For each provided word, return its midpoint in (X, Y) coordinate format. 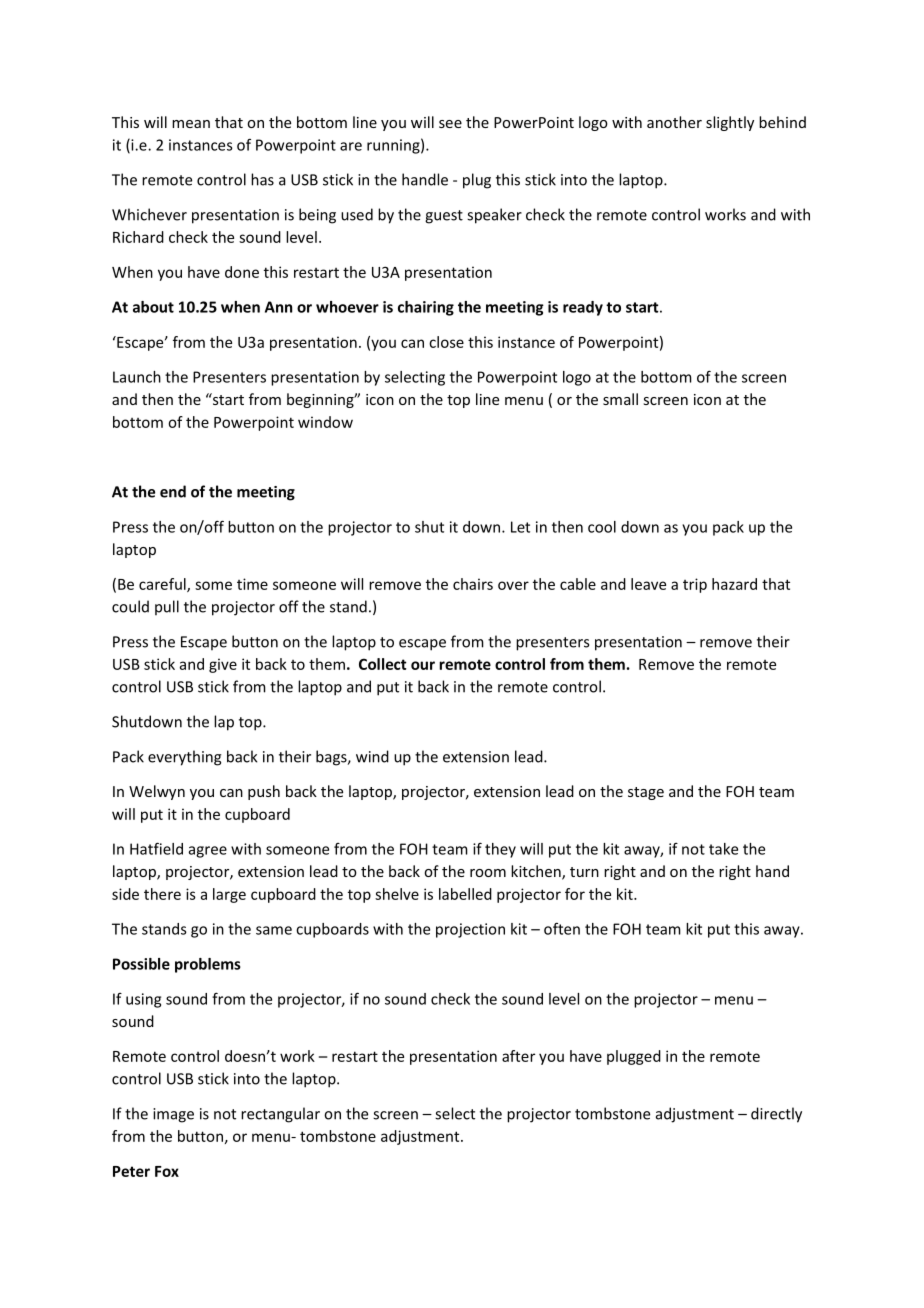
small (620, 399)
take (723, 849)
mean (191, 124)
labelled (465, 894)
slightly (730, 123)
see (450, 124)
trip (695, 585)
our (423, 665)
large (229, 895)
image (173, 1115)
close (446, 342)
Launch (137, 377)
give (223, 665)
